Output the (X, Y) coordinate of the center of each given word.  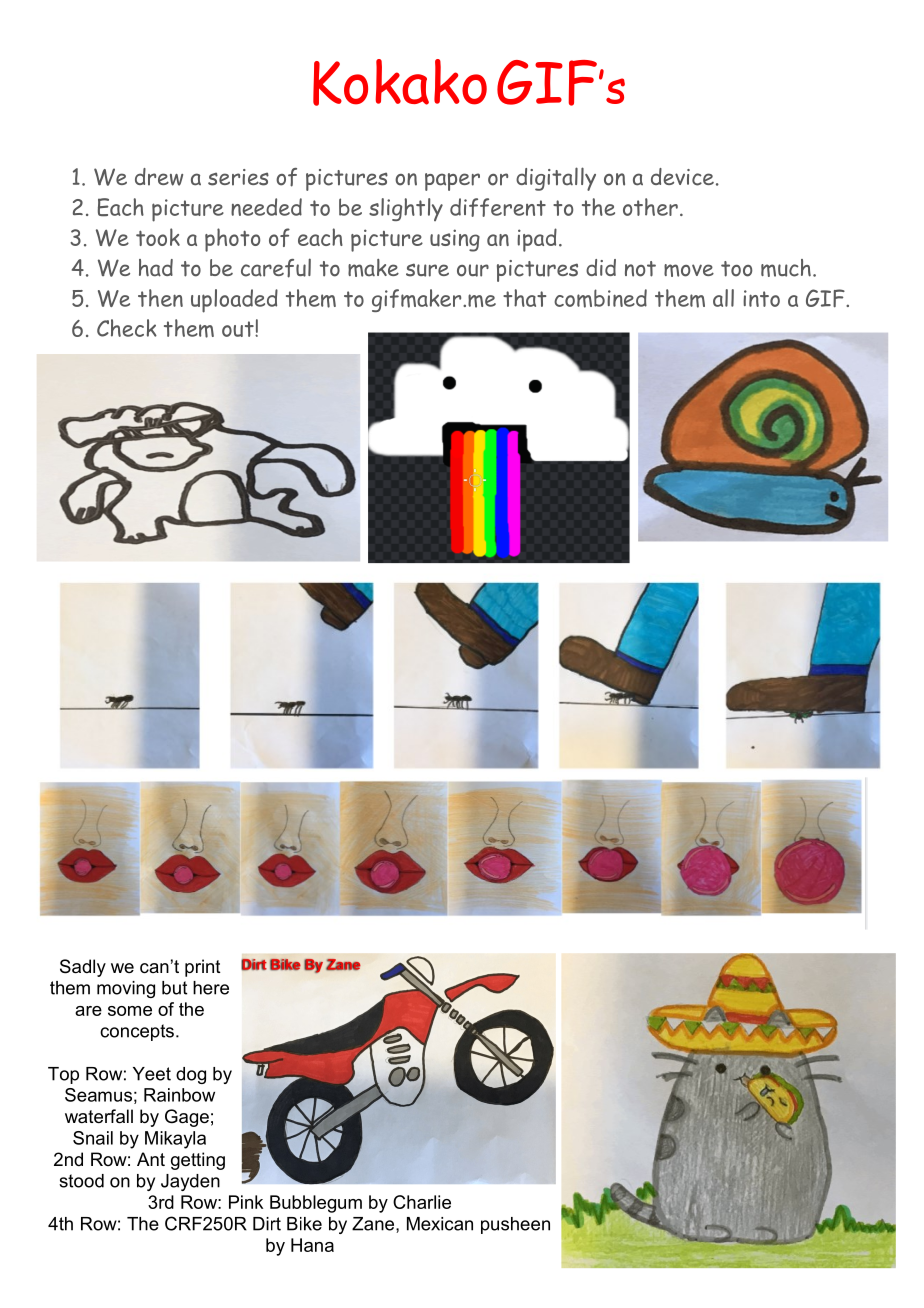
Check (127, 328)
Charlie (422, 1202)
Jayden (190, 1182)
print (203, 968)
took (158, 237)
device (682, 177)
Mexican (440, 1224)
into (761, 298)
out (239, 329)
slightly (406, 209)
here (211, 988)
